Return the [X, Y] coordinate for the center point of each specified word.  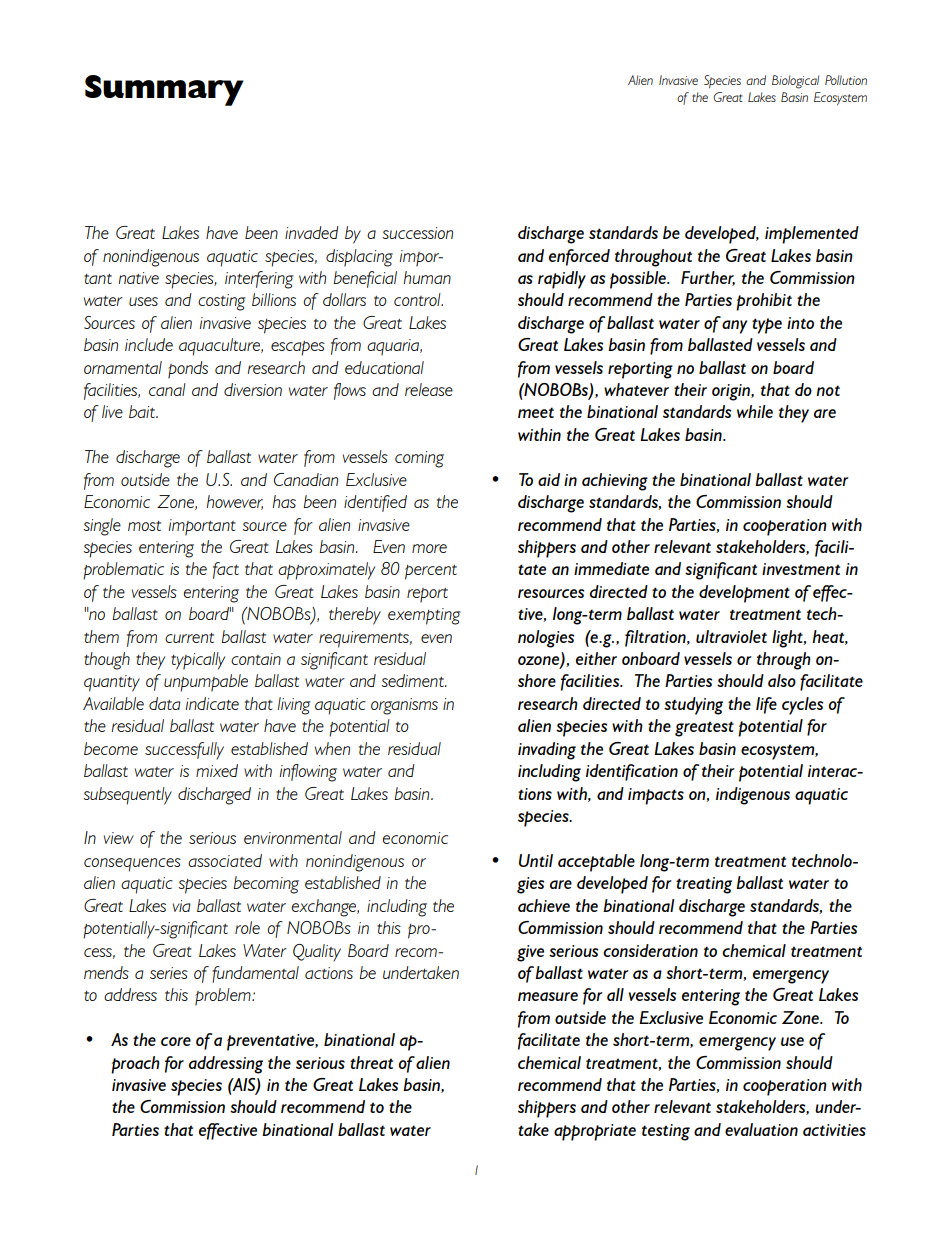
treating [704, 885]
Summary [164, 90]
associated [225, 860]
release [429, 389]
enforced [579, 257]
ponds [188, 370]
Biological [795, 82]
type [767, 326]
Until [536, 860]
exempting [424, 616]
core [176, 1041]
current [189, 638]
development [744, 594]
